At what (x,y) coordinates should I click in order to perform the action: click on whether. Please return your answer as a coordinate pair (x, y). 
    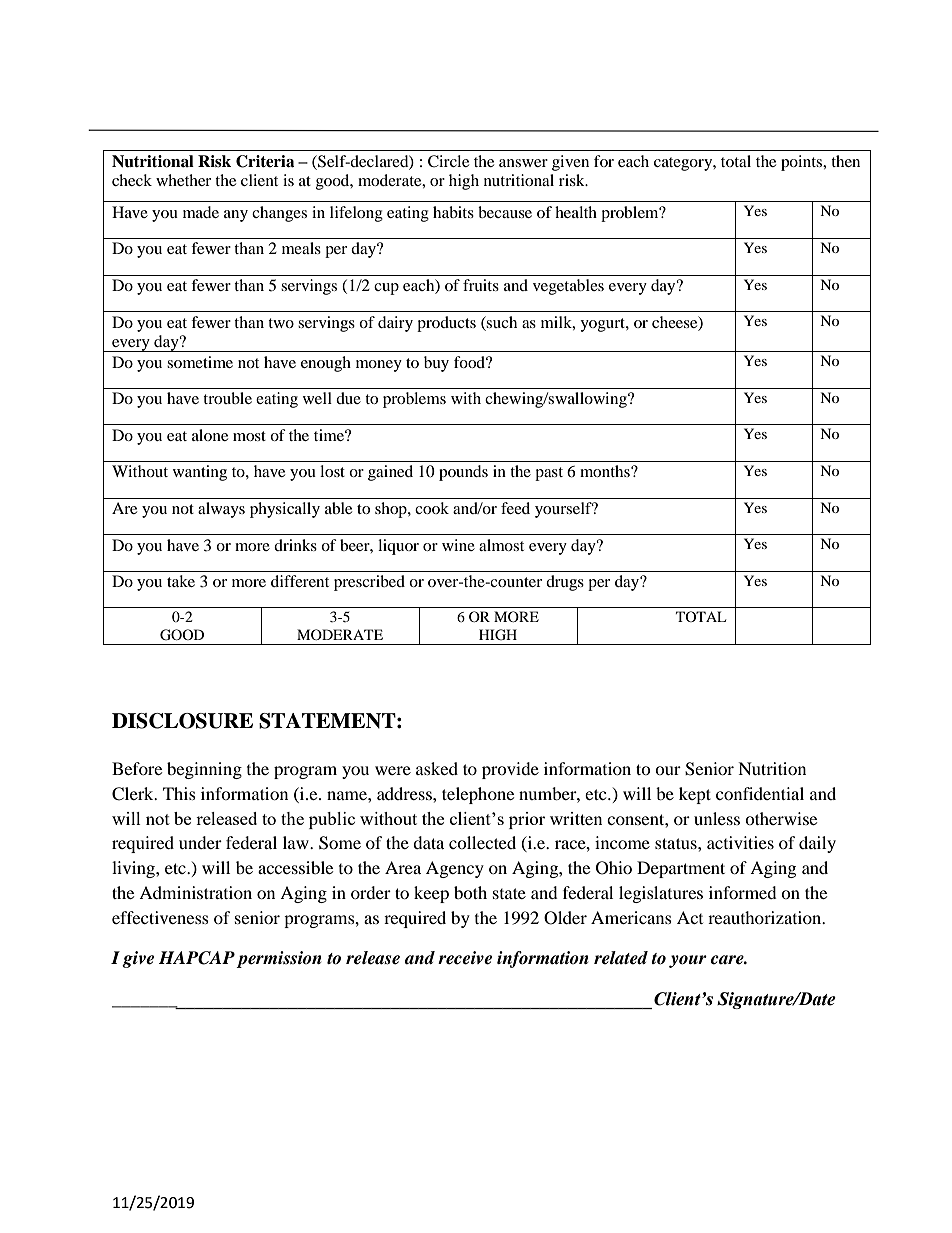
    Looking at the image, I should click on (183, 180).
